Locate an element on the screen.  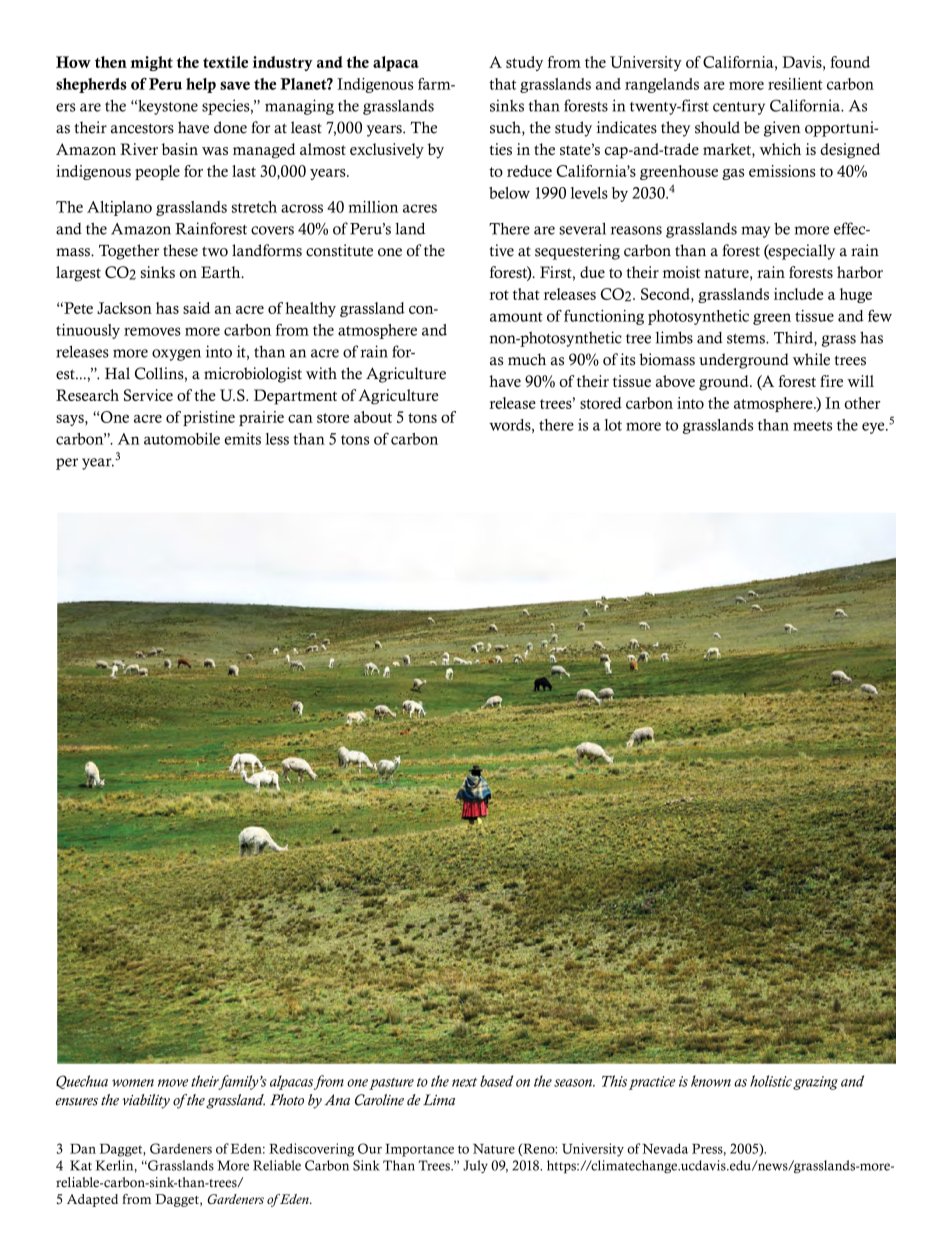
July is located at coordinates (475, 1166).
